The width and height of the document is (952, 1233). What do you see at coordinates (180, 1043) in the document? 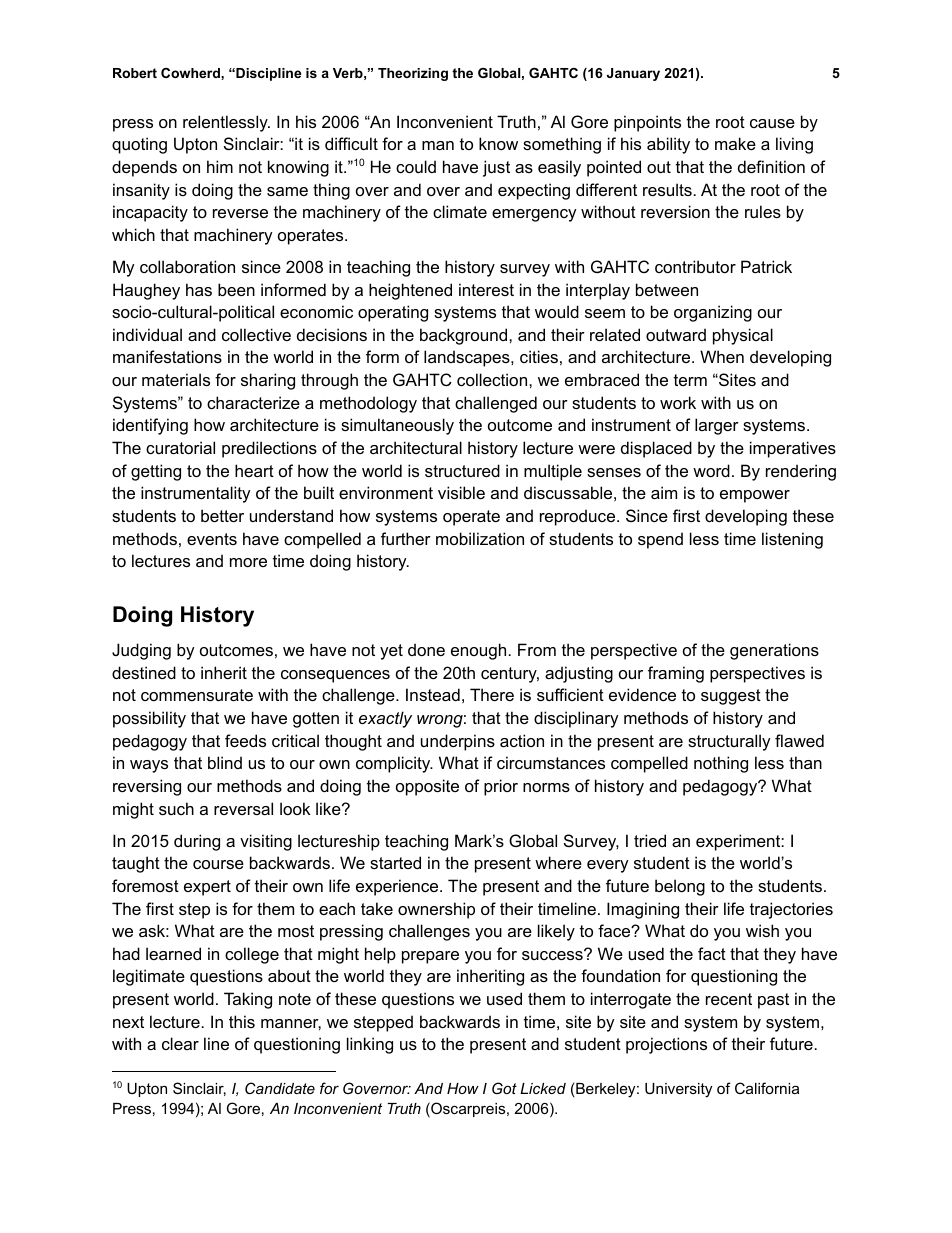
I see `clear` at bounding box center [180, 1043].
